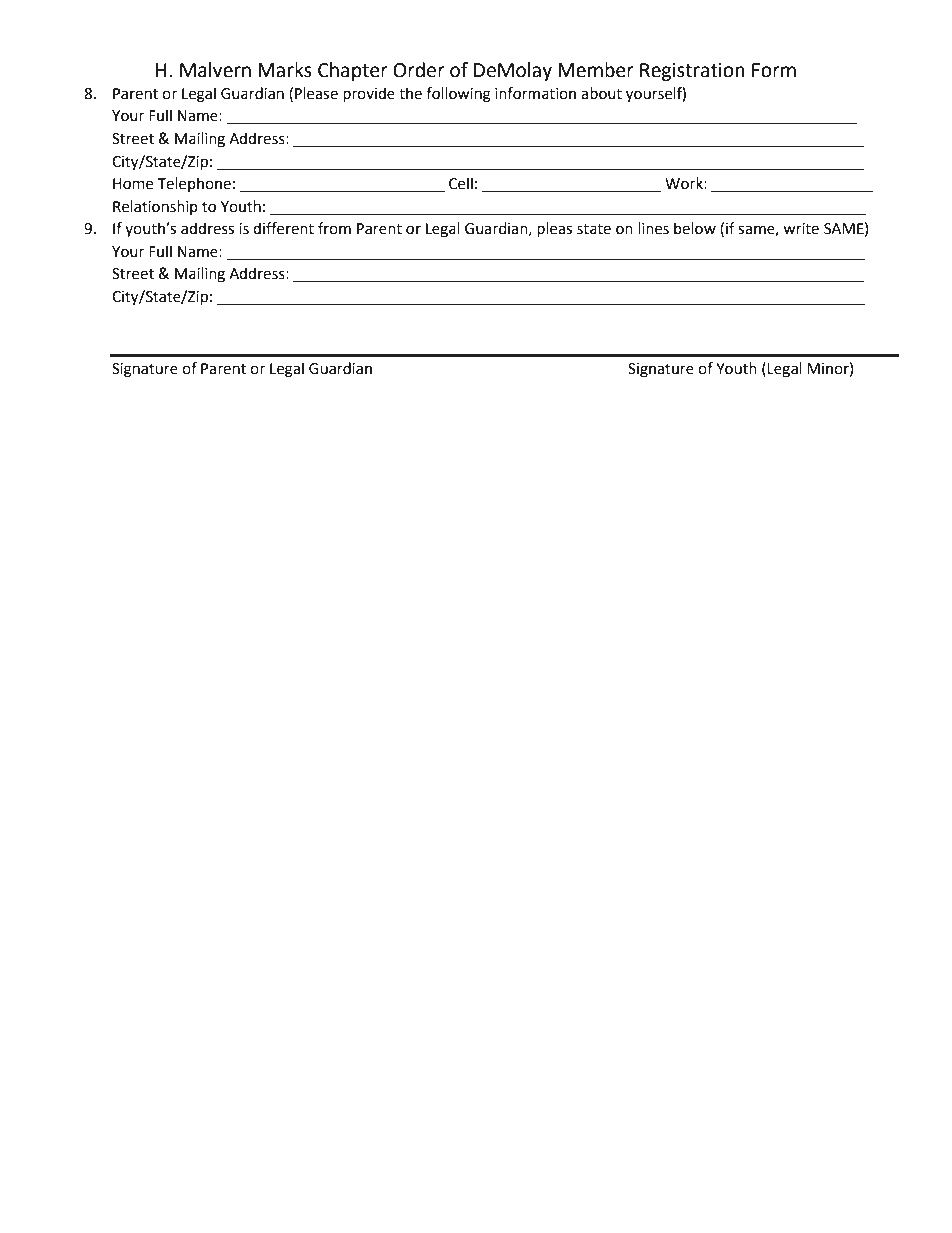 This screenshot has height=1233, width=952. I want to click on from, so click(334, 228).
